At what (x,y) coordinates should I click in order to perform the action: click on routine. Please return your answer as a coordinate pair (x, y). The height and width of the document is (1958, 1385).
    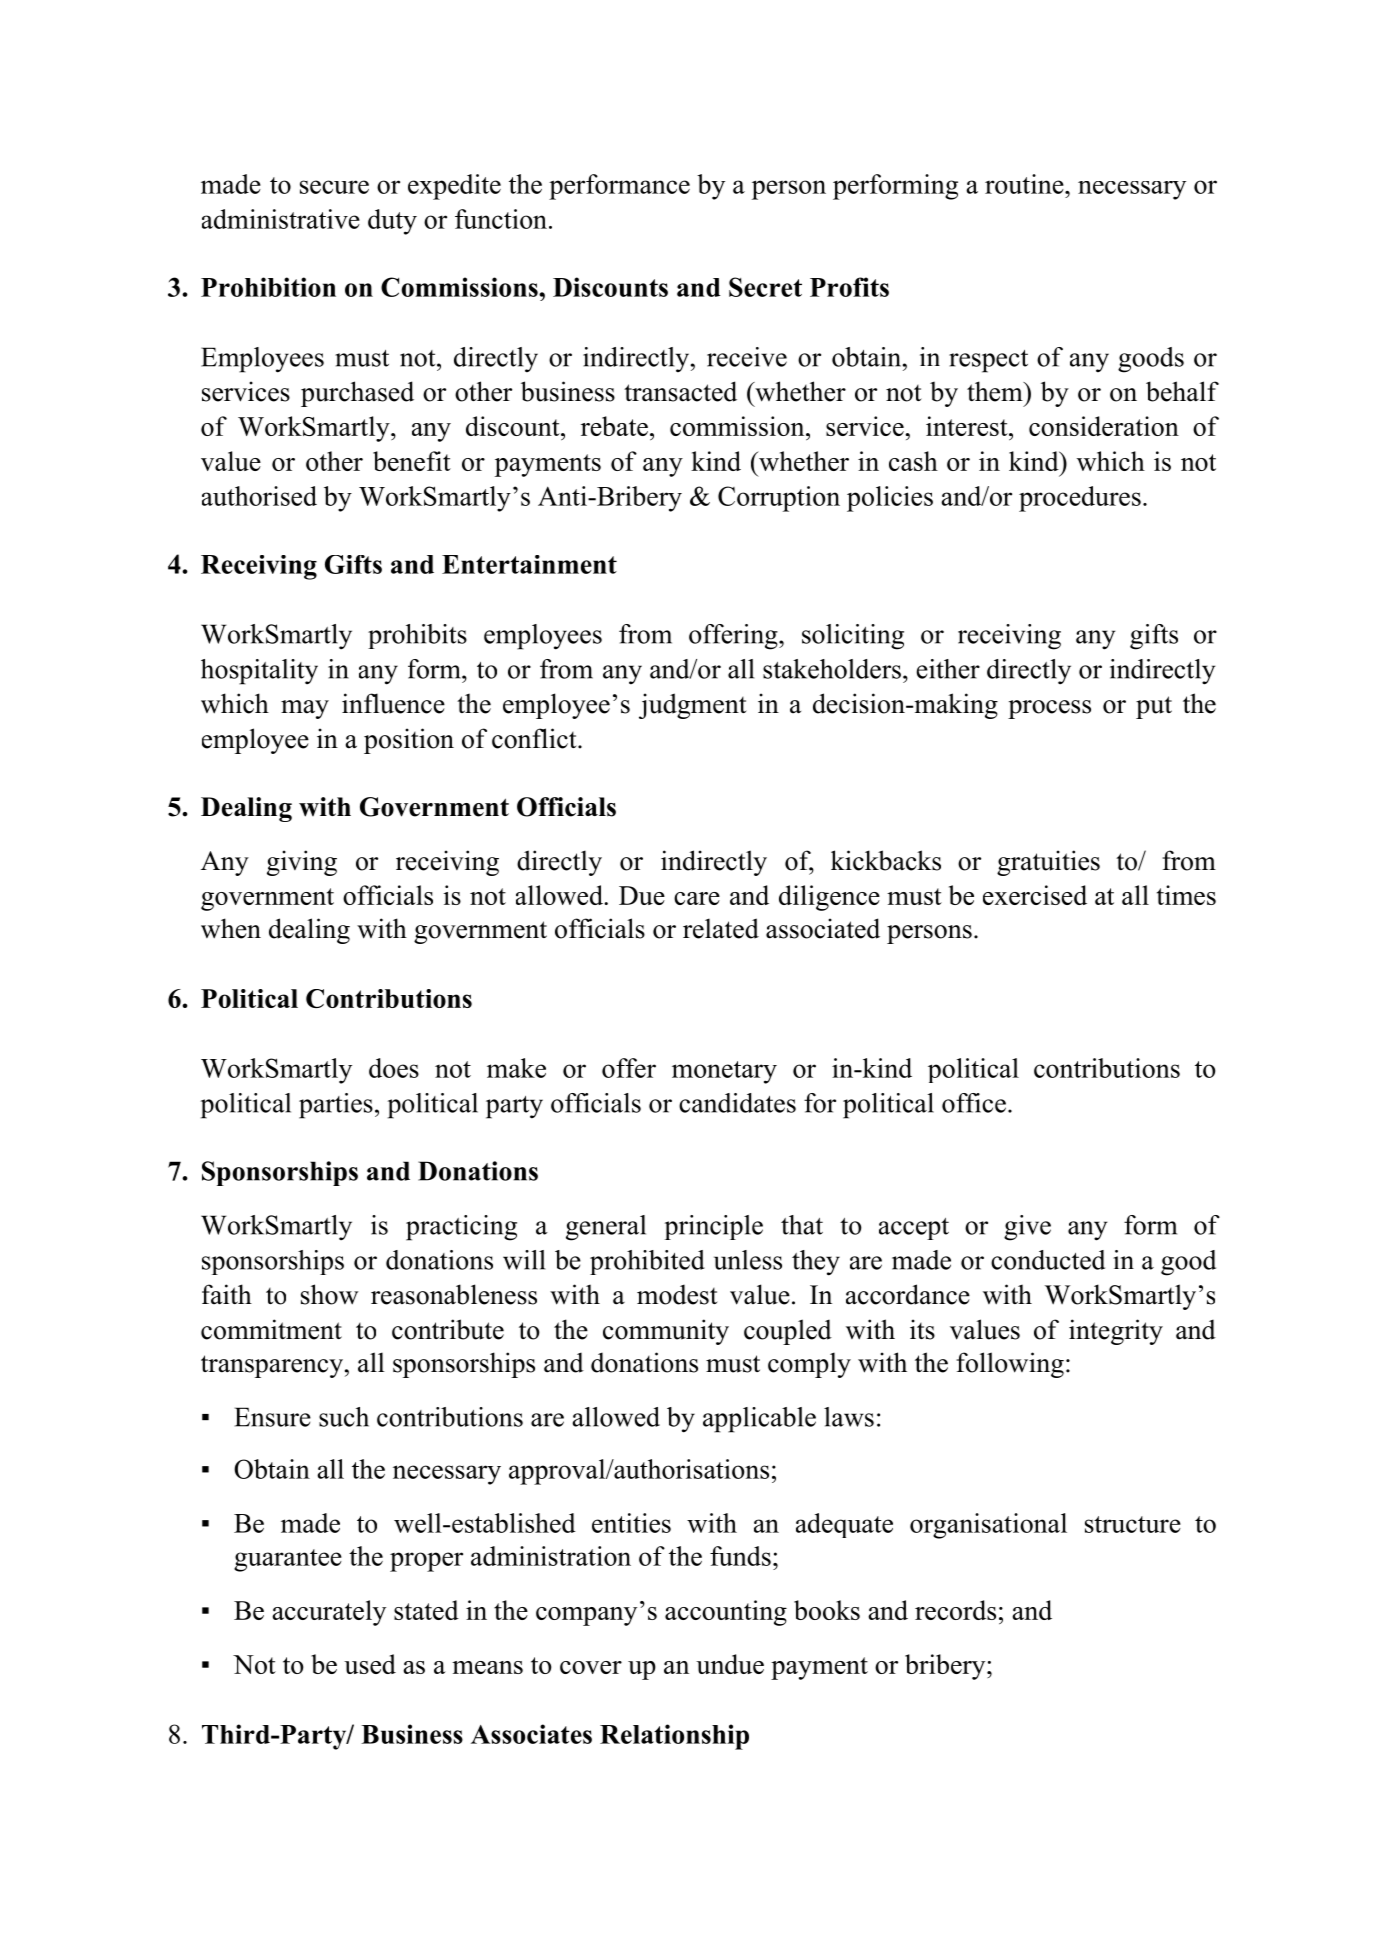
    Looking at the image, I should click on (1025, 184).
